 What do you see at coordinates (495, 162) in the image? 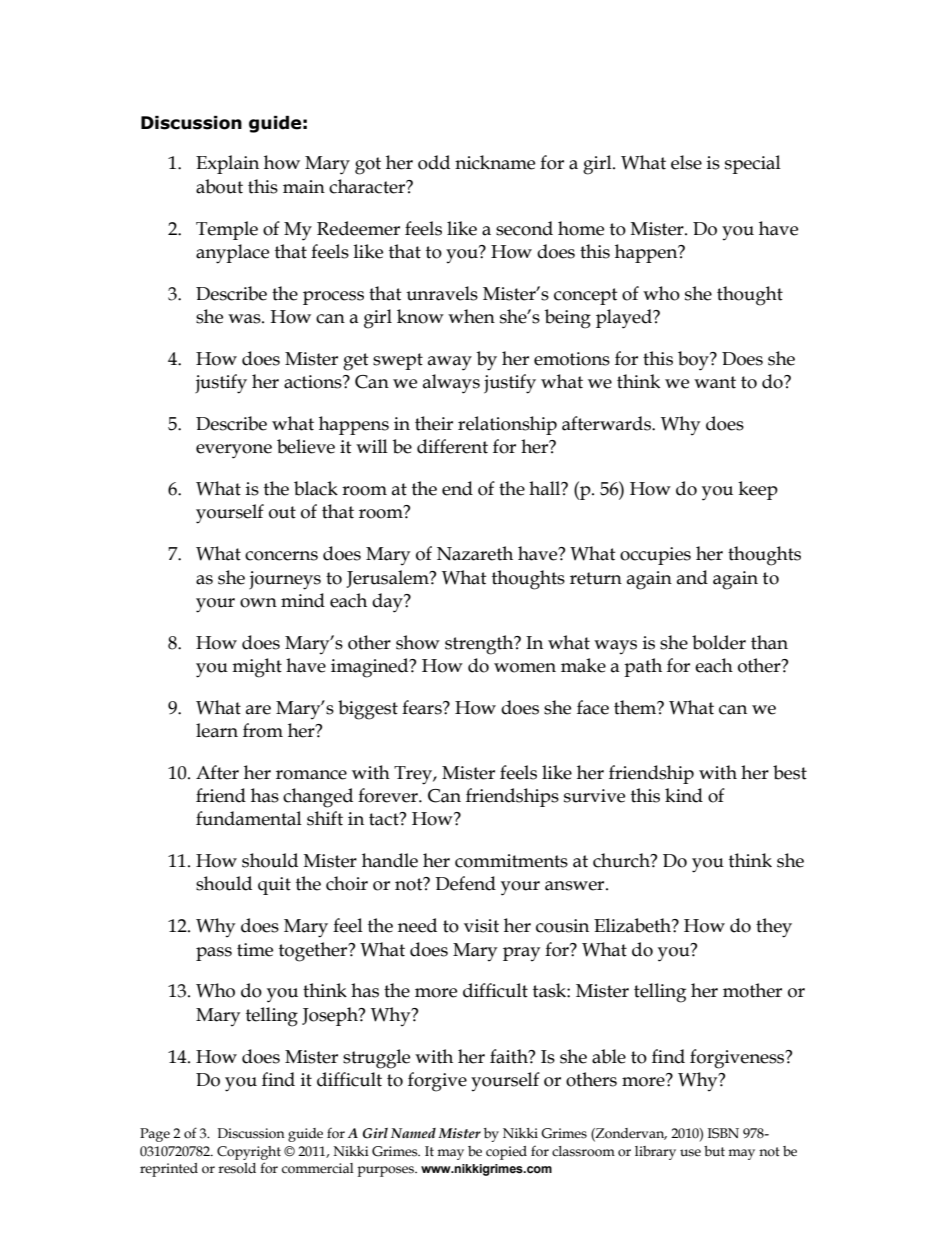
I see `nickname` at bounding box center [495, 162].
